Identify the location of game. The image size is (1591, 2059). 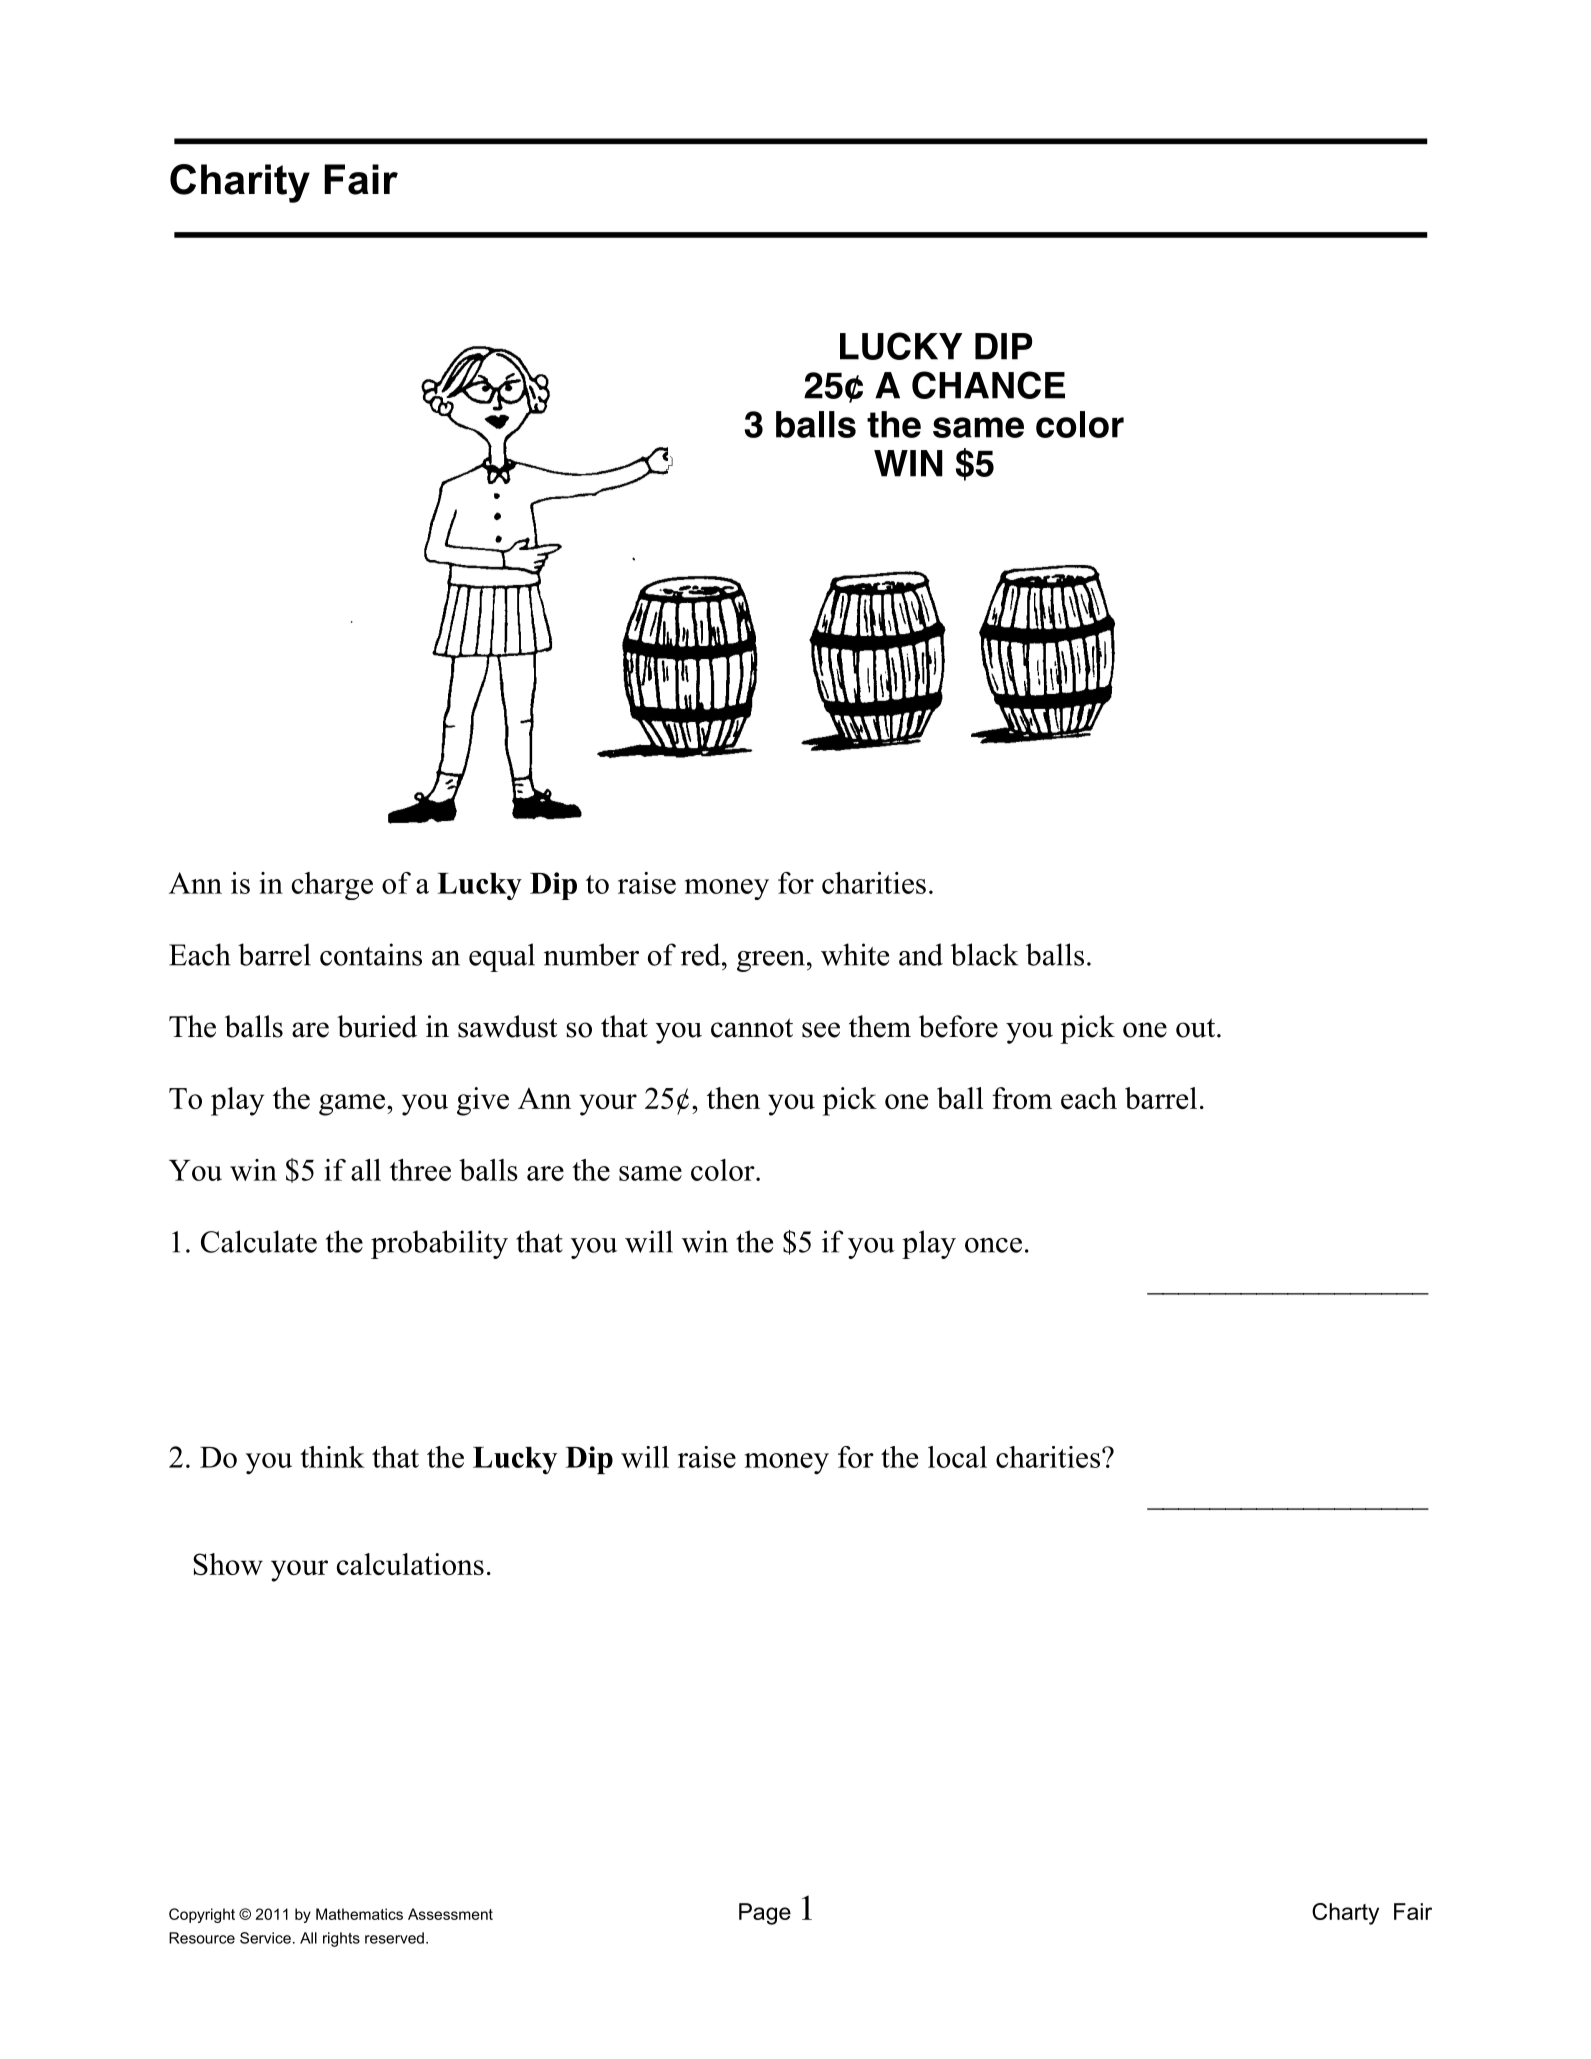
(353, 1105).
